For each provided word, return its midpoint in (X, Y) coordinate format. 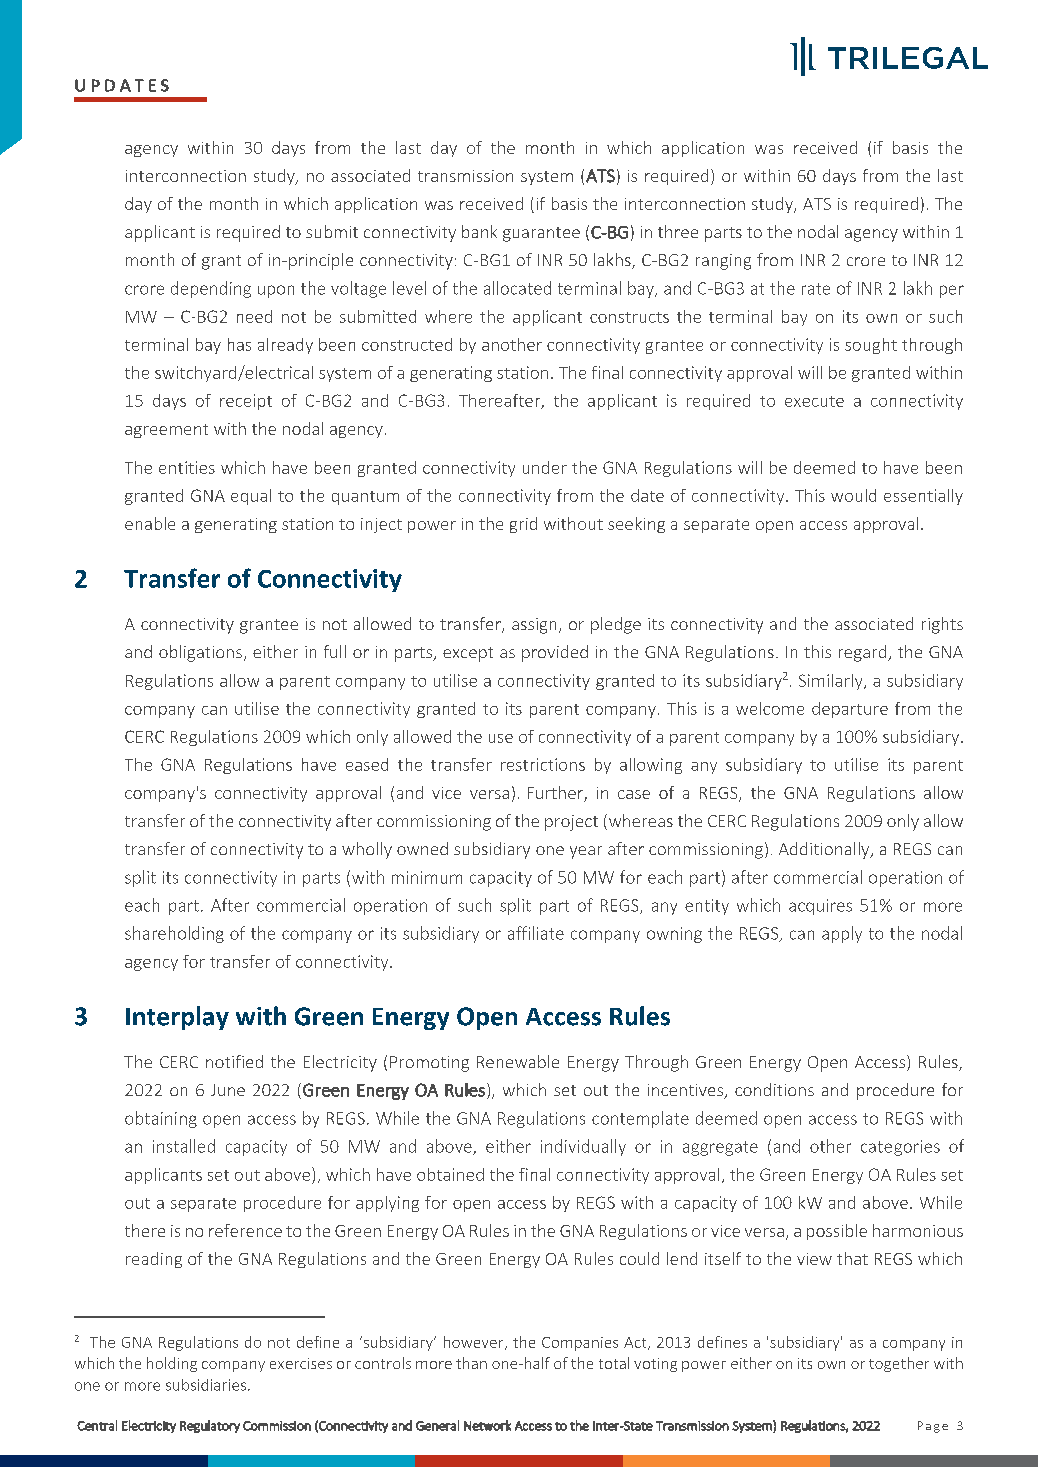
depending (211, 289)
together (899, 1364)
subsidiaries (206, 1385)
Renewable (518, 1061)
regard (864, 653)
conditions (774, 1089)
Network (487, 1425)
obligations (200, 653)
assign (534, 626)
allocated (517, 288)
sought (871, 346)
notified (234, 1061)
